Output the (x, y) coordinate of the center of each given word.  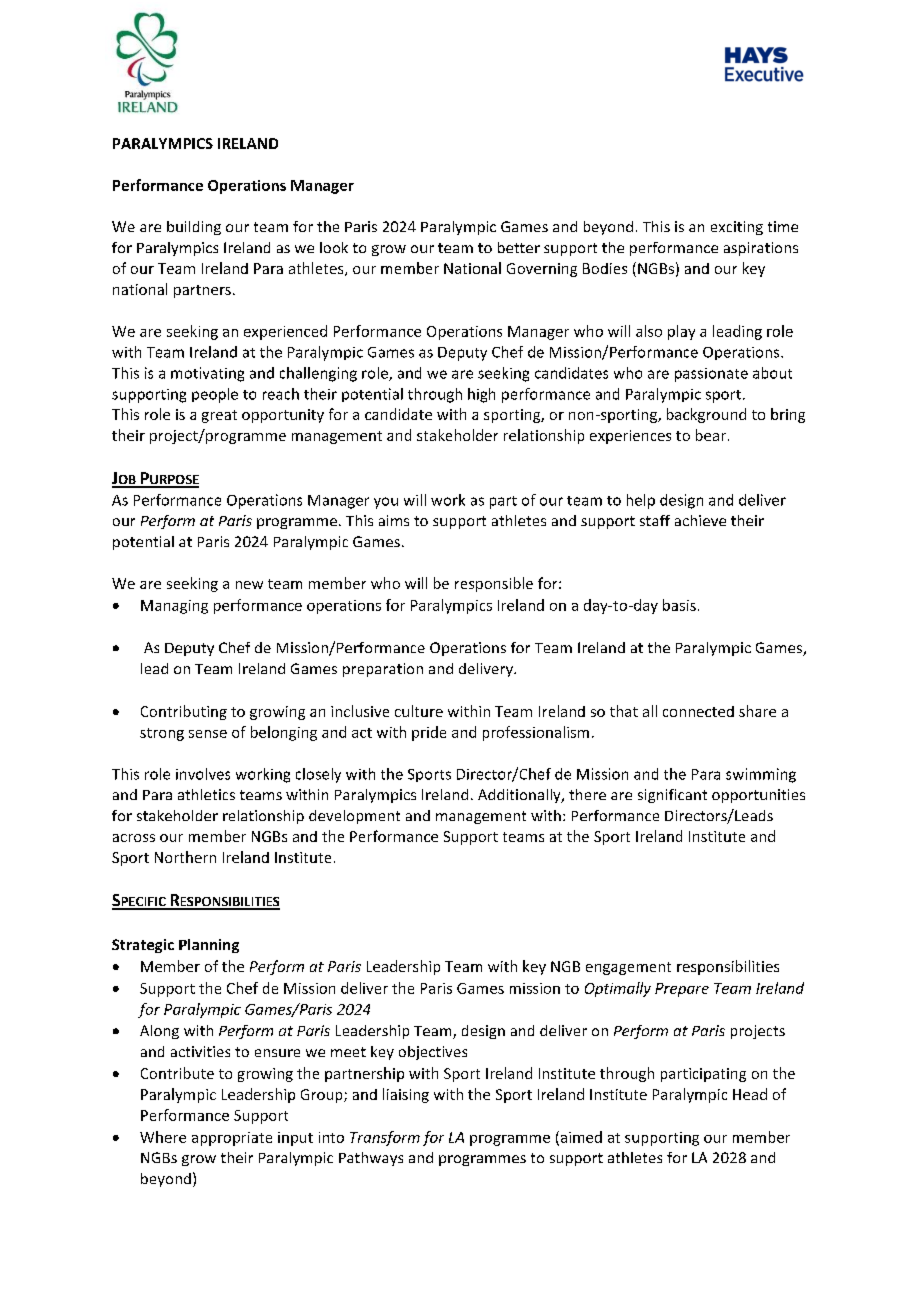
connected (698, 711)
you (386, 503)
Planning (209, 946)
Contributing (184, 712)
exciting (737, 228)
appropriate (232, 1139)
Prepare (682, 990)
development (354, 817)
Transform (385, 1138)
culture (419, 711)
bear (711, 435)
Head (750, 1094)
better (519, 247)
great (219, 416)
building (194, 228)
